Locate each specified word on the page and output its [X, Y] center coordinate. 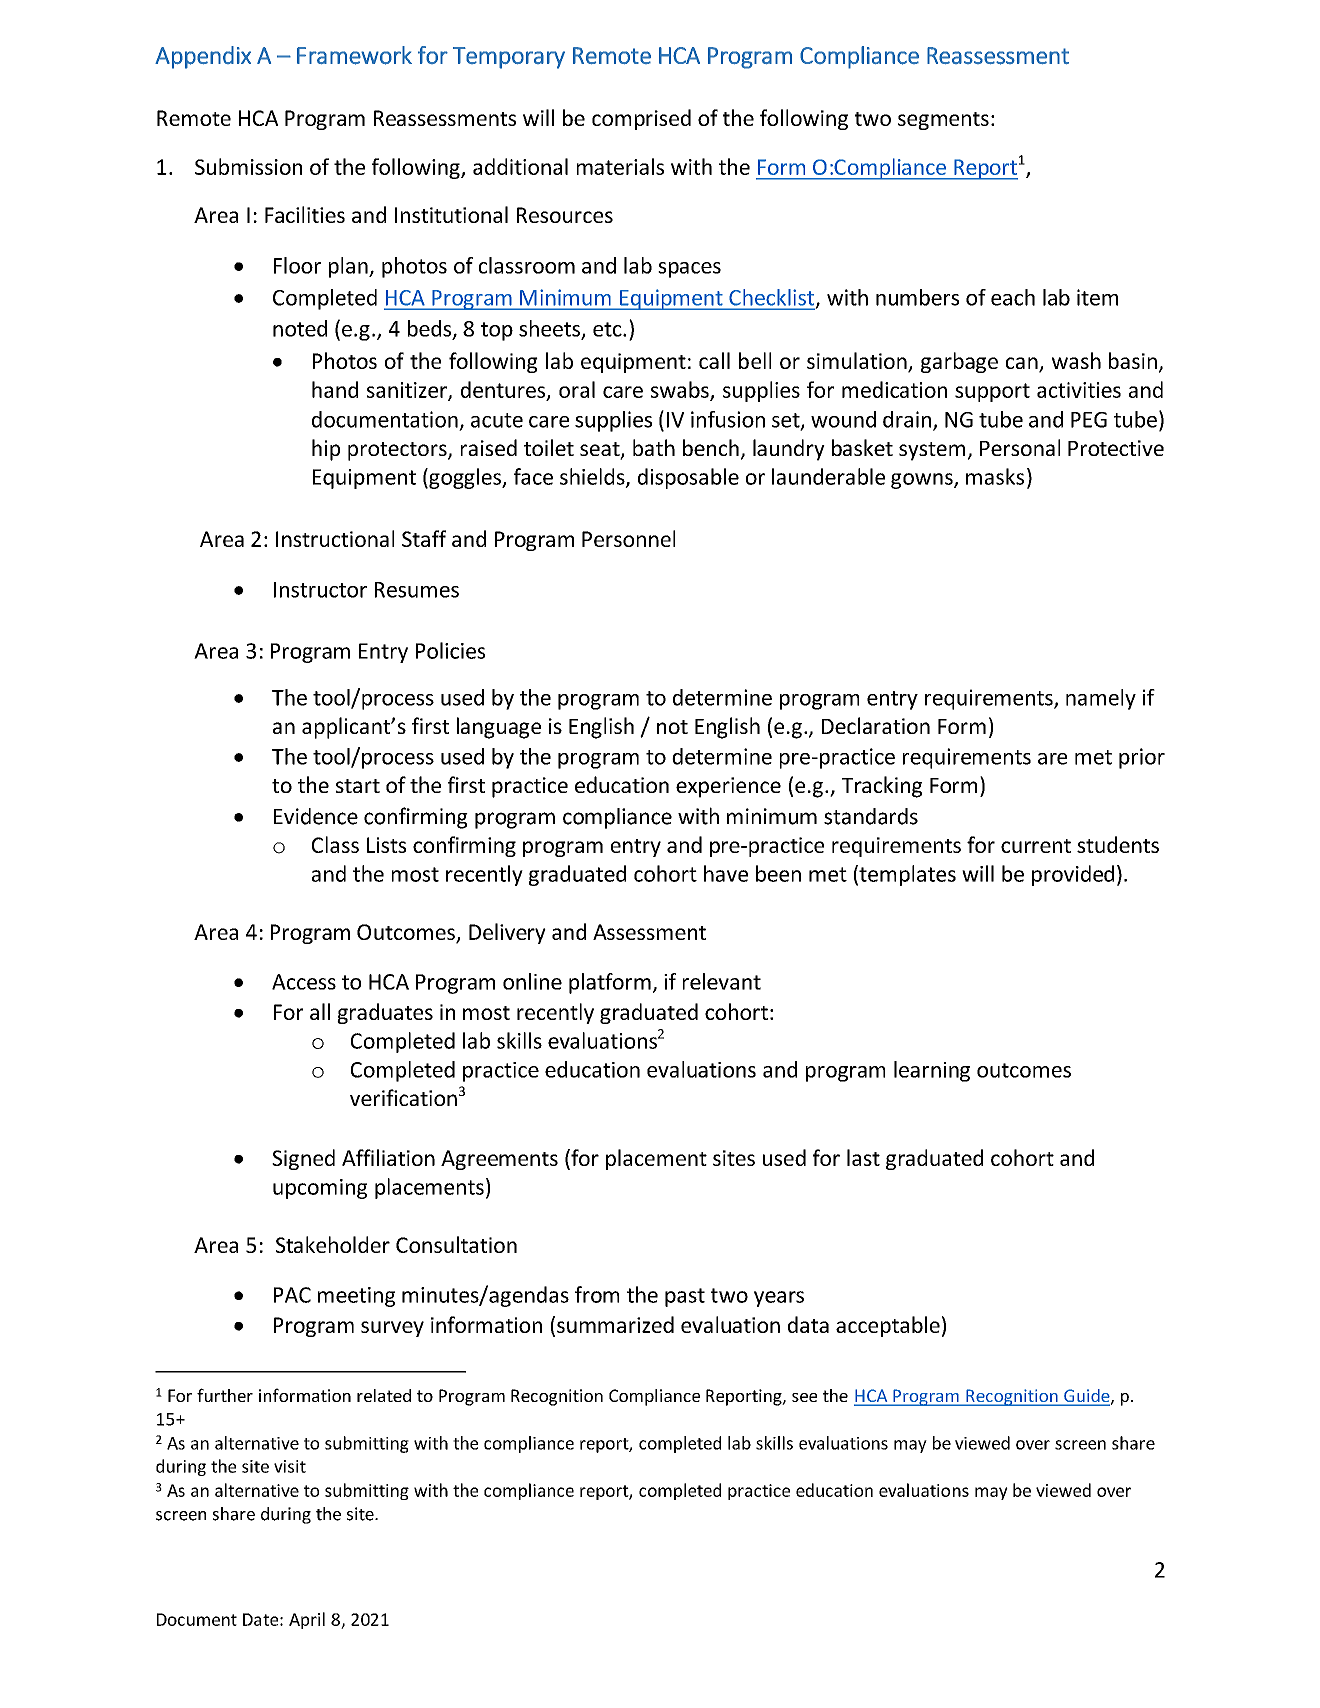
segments [943, 121]
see [804, 1397]
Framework [354, 55]
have [726, 873]
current [1036, 846]
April [307, 1620]
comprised [641, 119]
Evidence [316, 816]
